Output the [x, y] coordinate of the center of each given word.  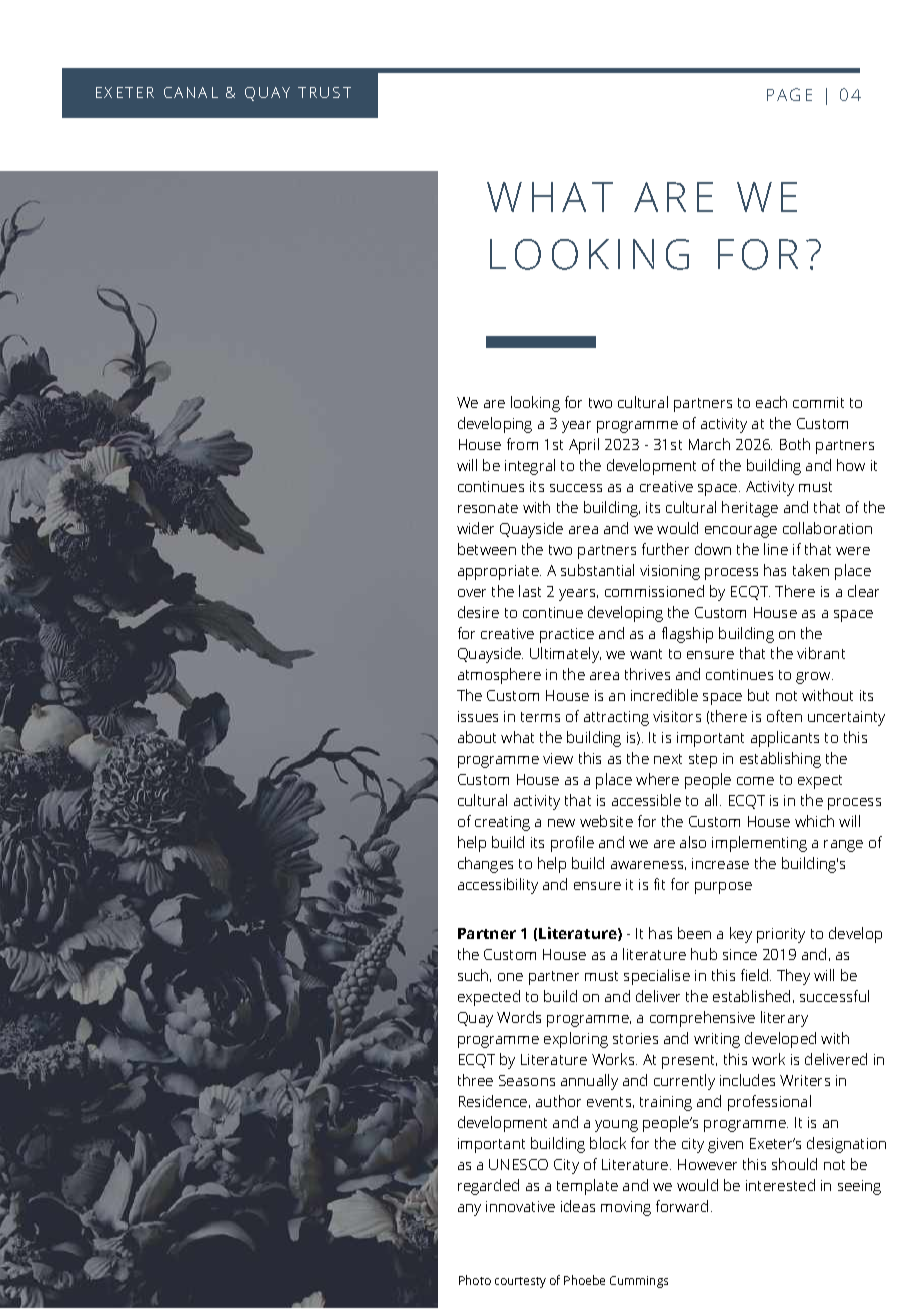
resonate [488, 508]
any [469, 1210]
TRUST [324, 92]
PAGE [789, 94]
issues [478, 716]
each [771, 402]
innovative [520, 1206]
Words [519, 1017]
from [522, 444]
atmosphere [499, 676]
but [758, 695]
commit [818, 402]
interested [780, 1185]
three [475, 1080]
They [793, 977]
